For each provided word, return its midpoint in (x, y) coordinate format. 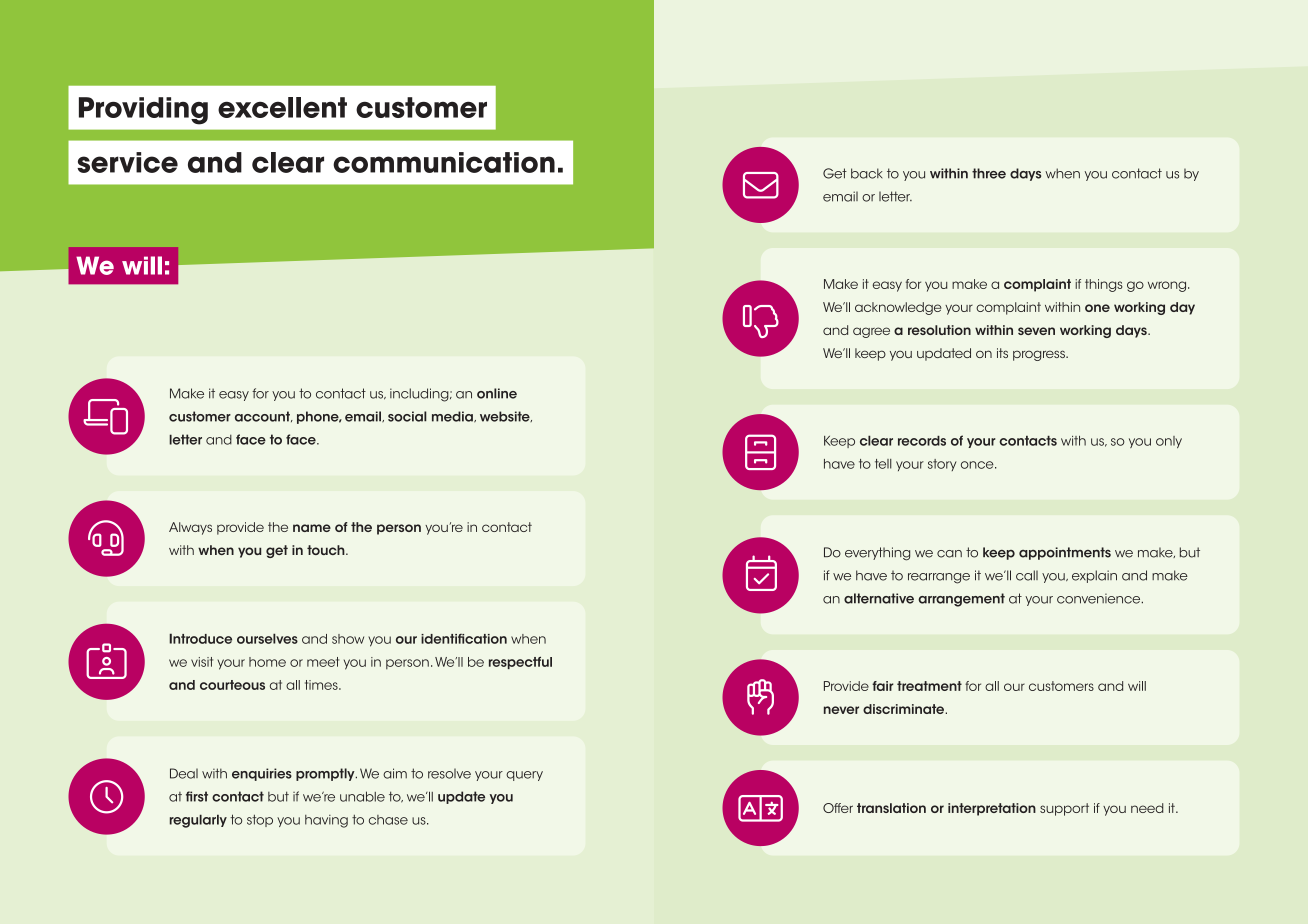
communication (444, 162)
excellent (282, 107)
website (506, 416)
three (989, 173)
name (312, 528)
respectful (520, 663)
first (197, 796)
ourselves (267, 638)
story (942, 465)
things (1104, 285)
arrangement (961, 600)
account (263, 416)
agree (871, 332)
